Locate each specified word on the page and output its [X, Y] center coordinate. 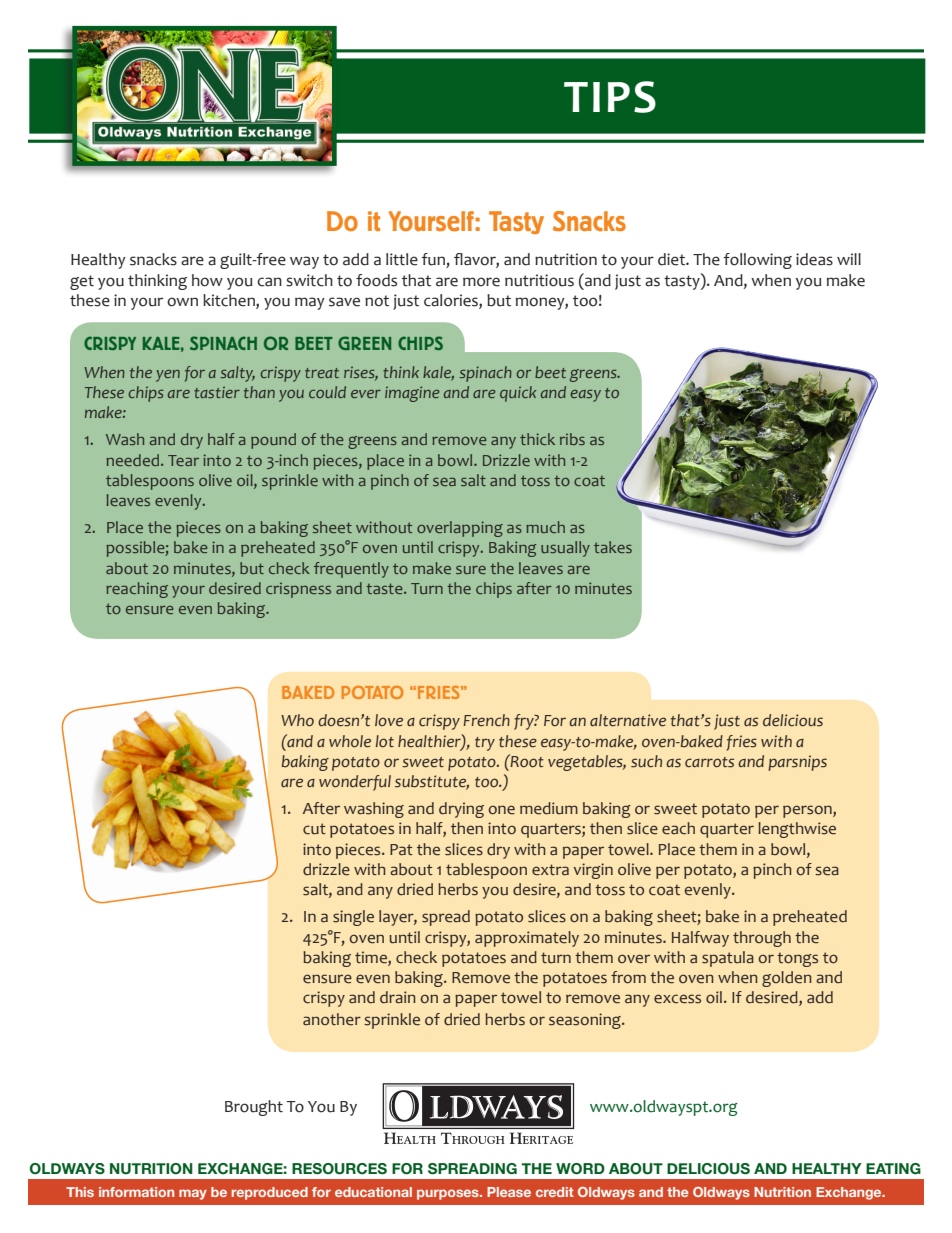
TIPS [610, 97]
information [136, 1192]
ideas [814, 259]
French [486, 720]
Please [509, 1192]
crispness [298, 590]
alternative [628, 720]
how [207, 280]
